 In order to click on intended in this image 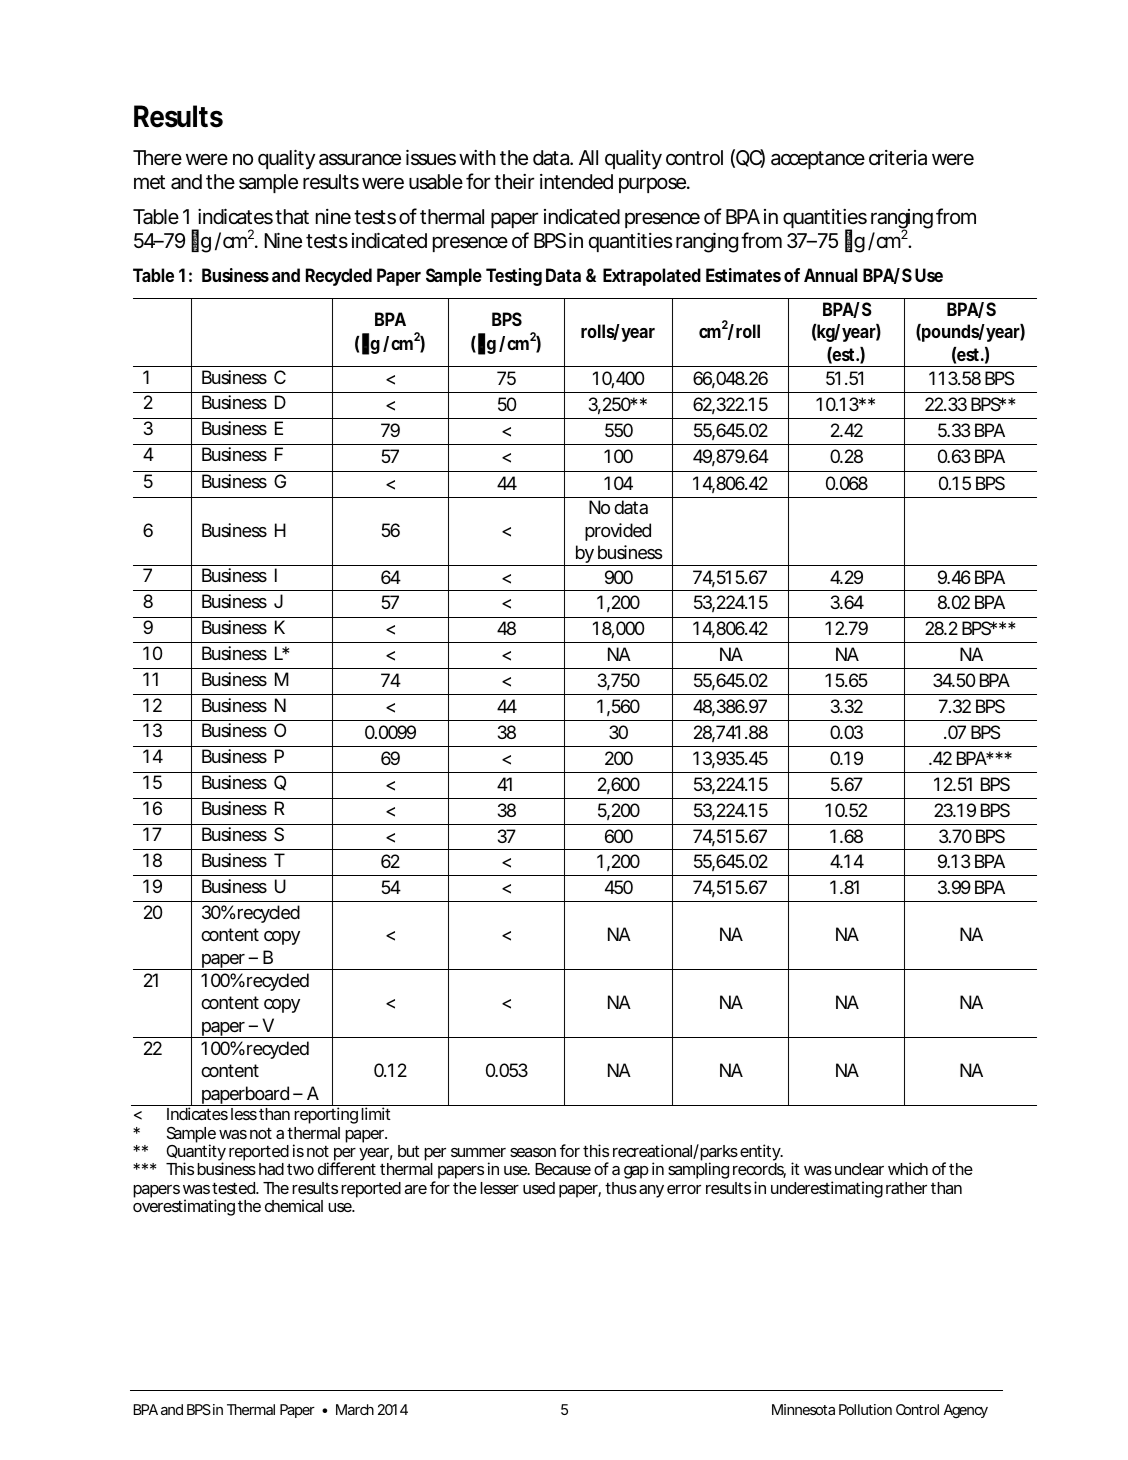, I will do `click(576, 182)`.
